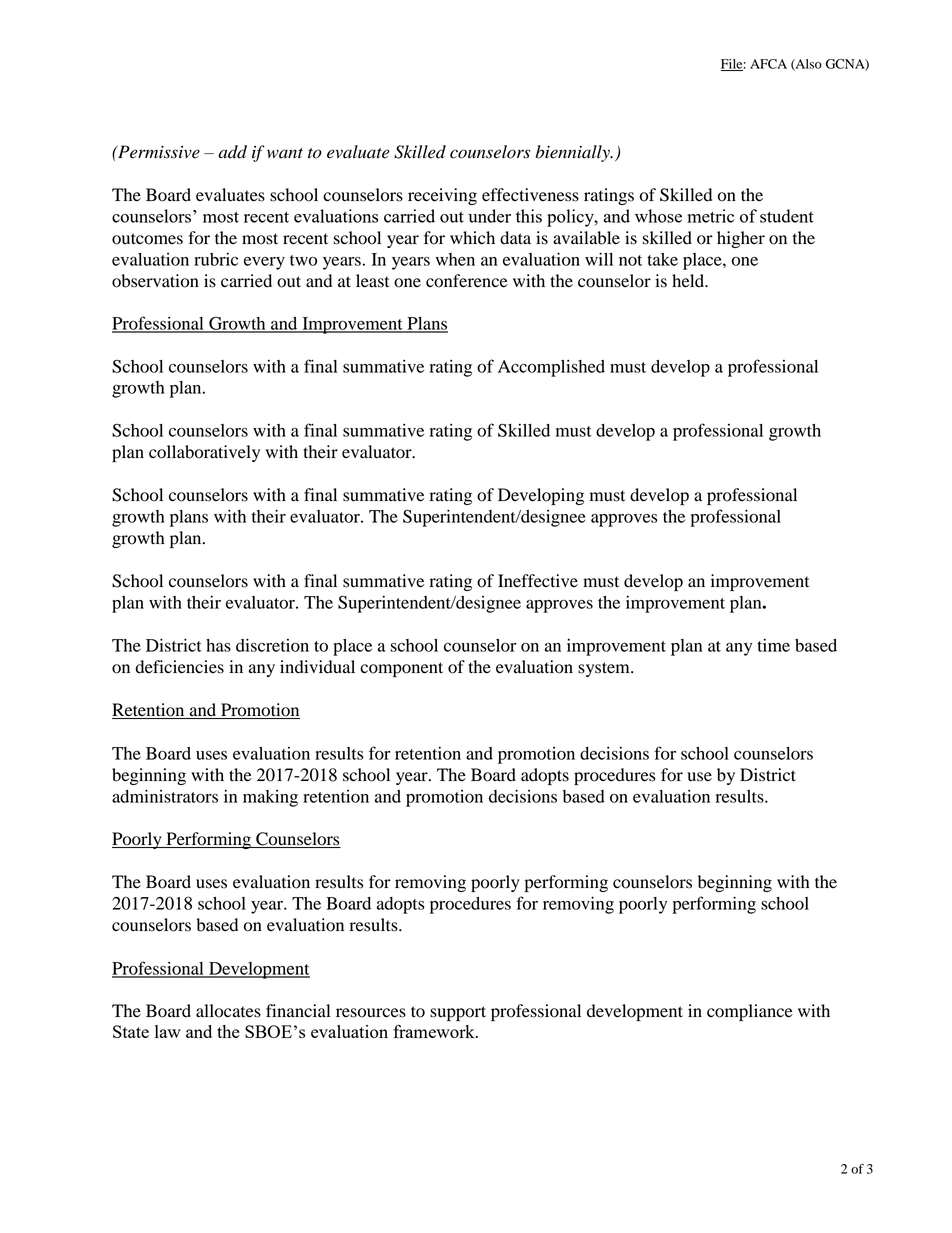  What do you see at coordinates (218, 645) in the screenshot?
I see `has` at bounding box center [218, 645].
